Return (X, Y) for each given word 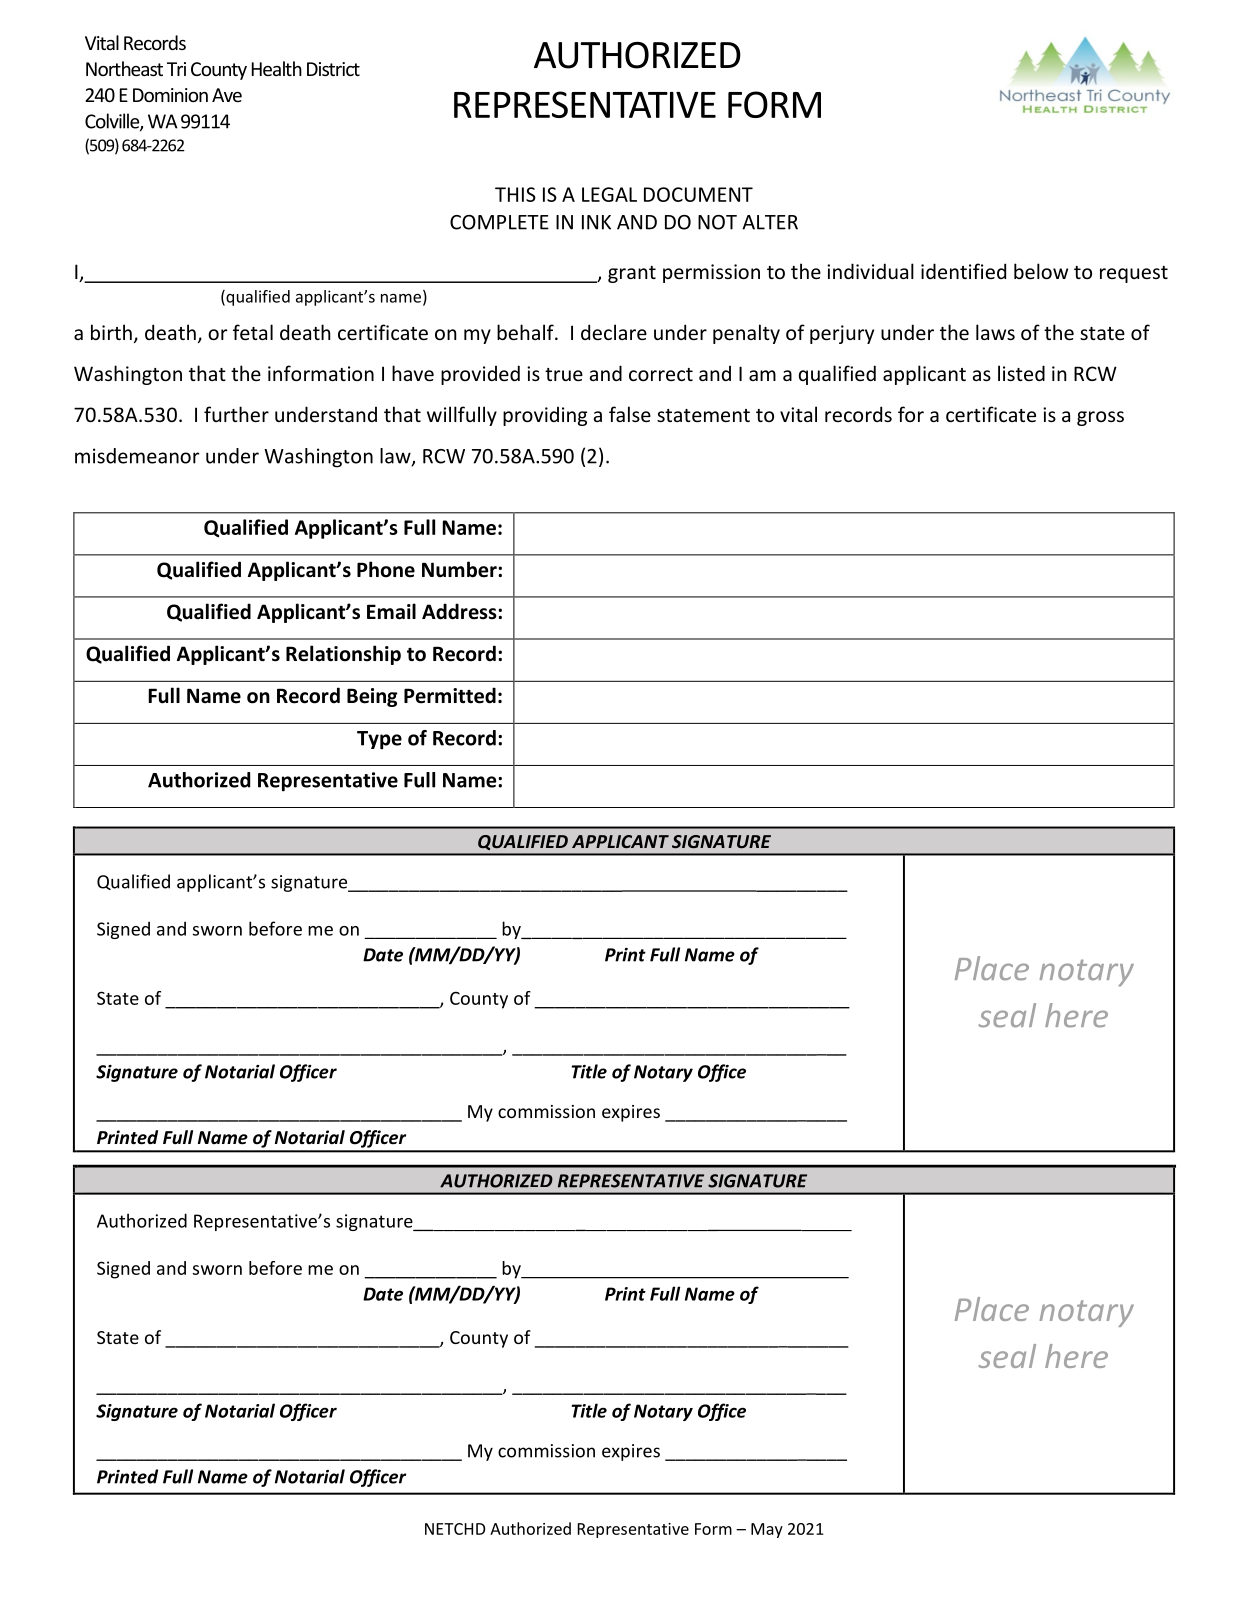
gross (1100, 418)
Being (372, 697)
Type (379, 740)
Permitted (450, 695)
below (1041, 271)
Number (460, 569)
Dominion (170, 95)
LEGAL (609, 194)
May (767, 1530)
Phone (386, 569)
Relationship (343, 655)
